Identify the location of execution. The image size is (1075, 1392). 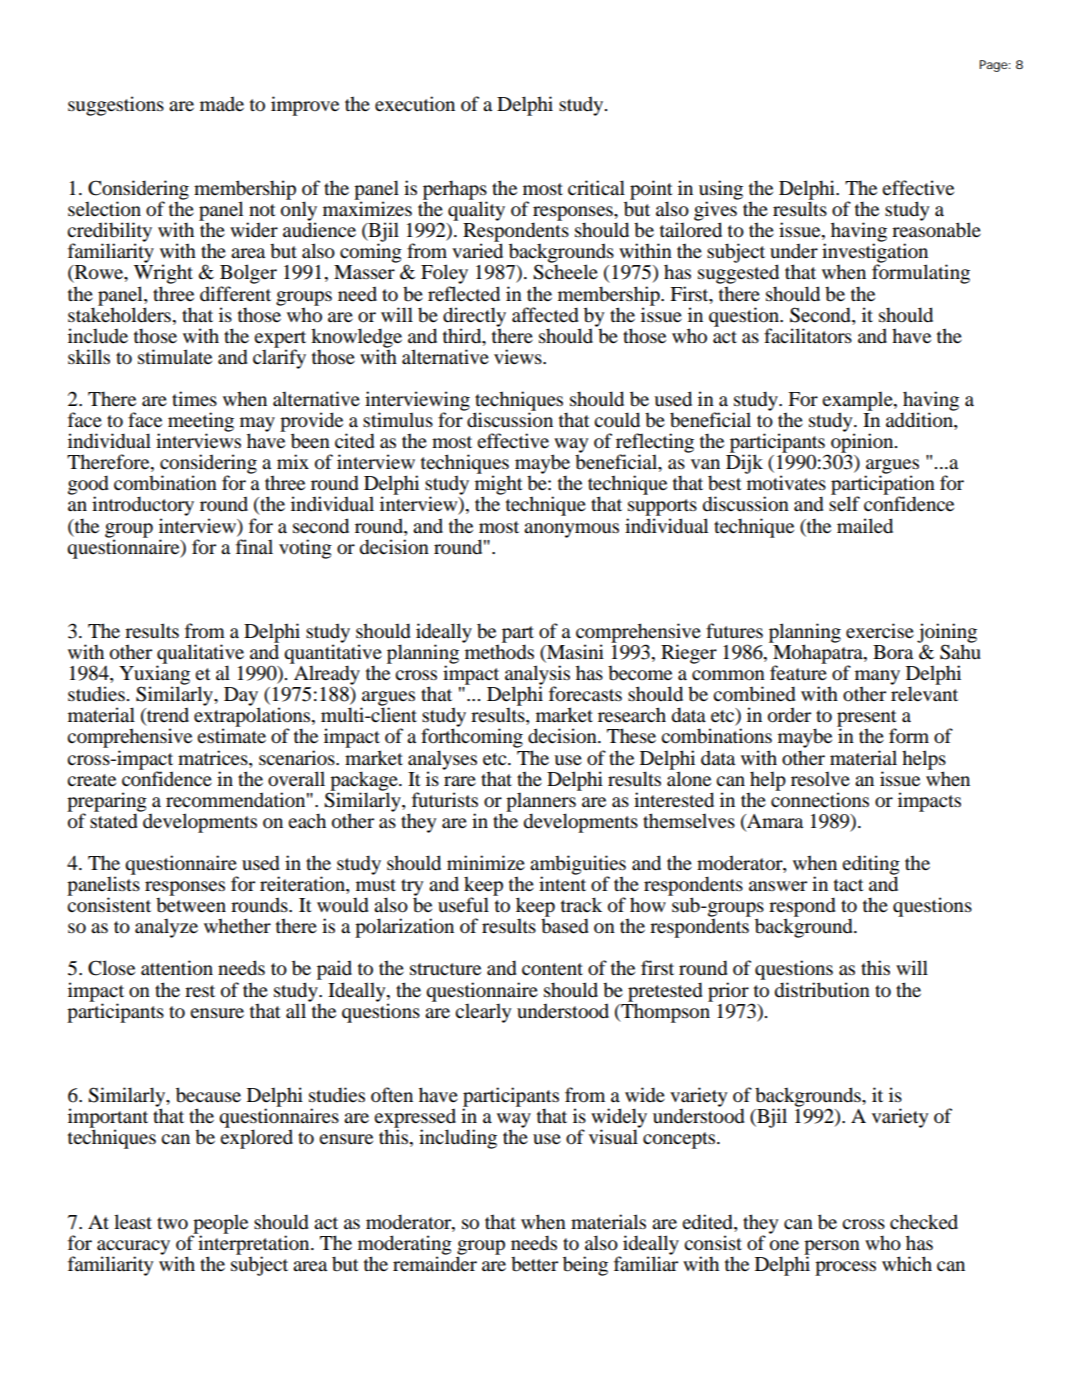
(415, 104).
